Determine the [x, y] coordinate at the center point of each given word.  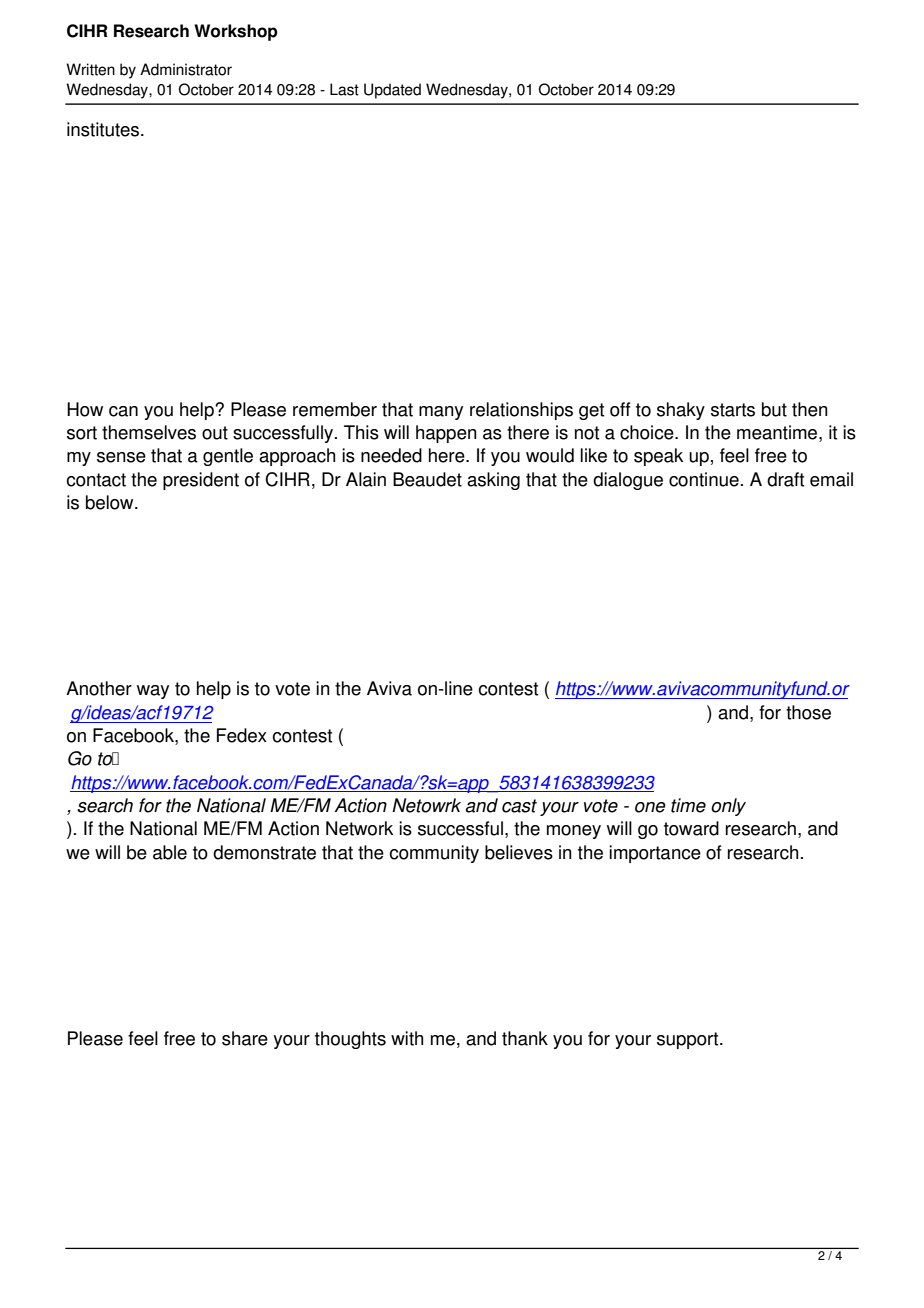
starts [733, 410]
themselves [149, 432]
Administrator [186, 69]
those [808, 712]
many [441, 413]
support [689, 1040]
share [245, 1038]
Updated [392, 91]
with [407, 1038]
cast [519, 806]
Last [344, 89]
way [153, 692]
